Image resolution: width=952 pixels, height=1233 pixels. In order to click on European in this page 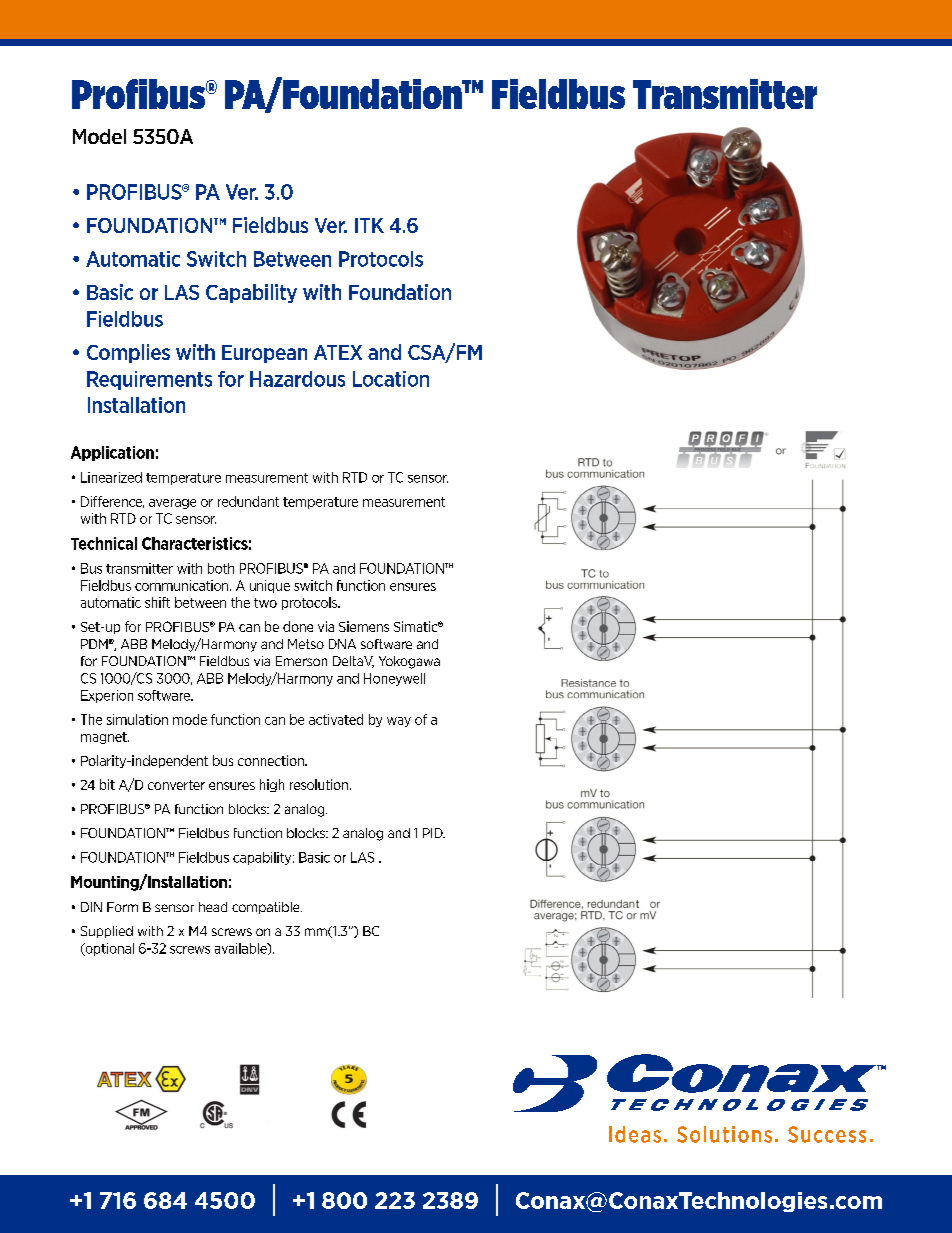, I will do `click(264, 354)`.
